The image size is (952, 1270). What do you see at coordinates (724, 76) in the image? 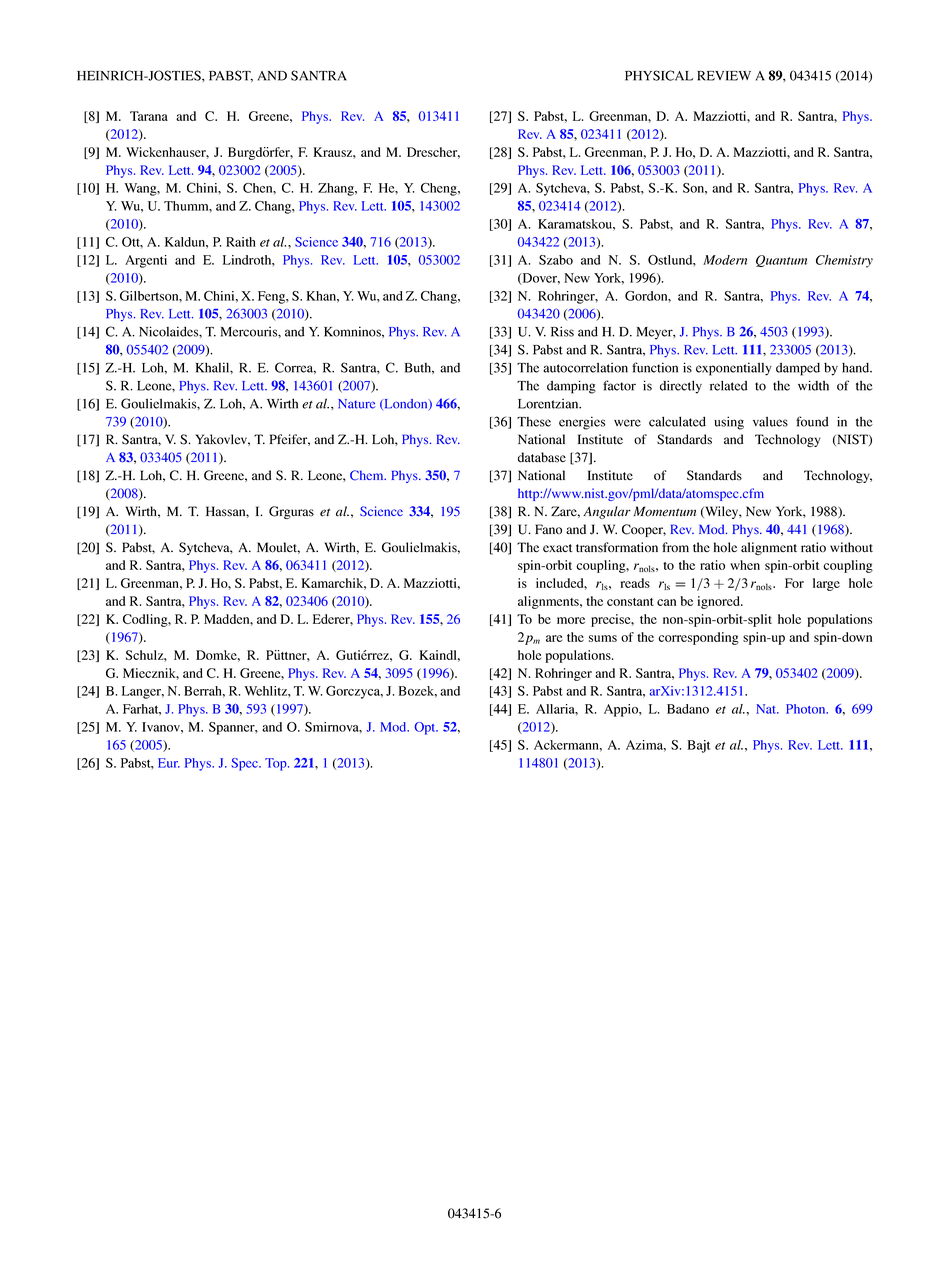
I see `REVIEW` at bounding box center [724, 76].
